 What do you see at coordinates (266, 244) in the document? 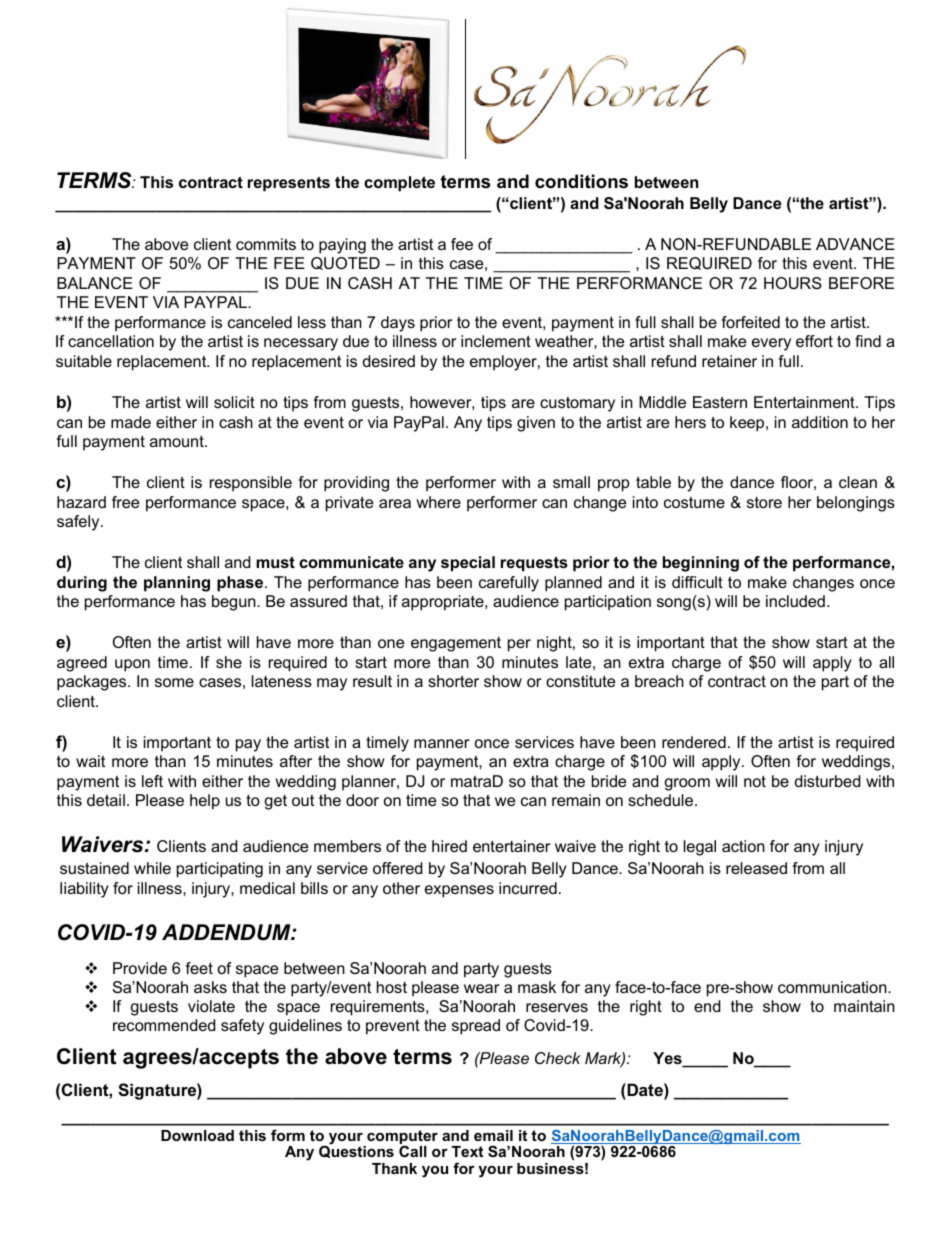
I see `commits` at bounding box center [266, 244].
